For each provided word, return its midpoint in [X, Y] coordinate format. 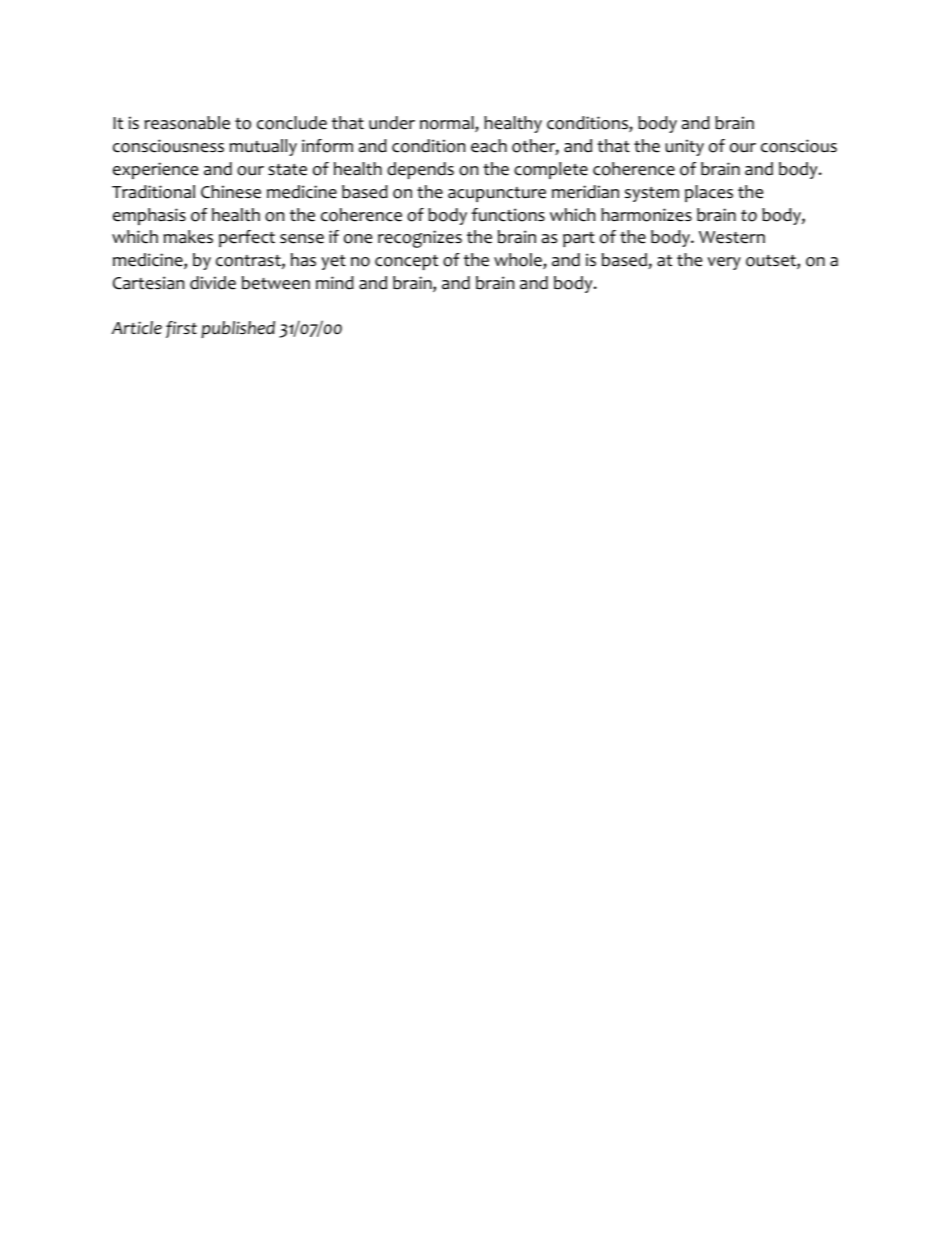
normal [448, 124]
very [724, 263]
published [238, 329]
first [181, 329]
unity [684, 147]
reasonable [187, 123]
